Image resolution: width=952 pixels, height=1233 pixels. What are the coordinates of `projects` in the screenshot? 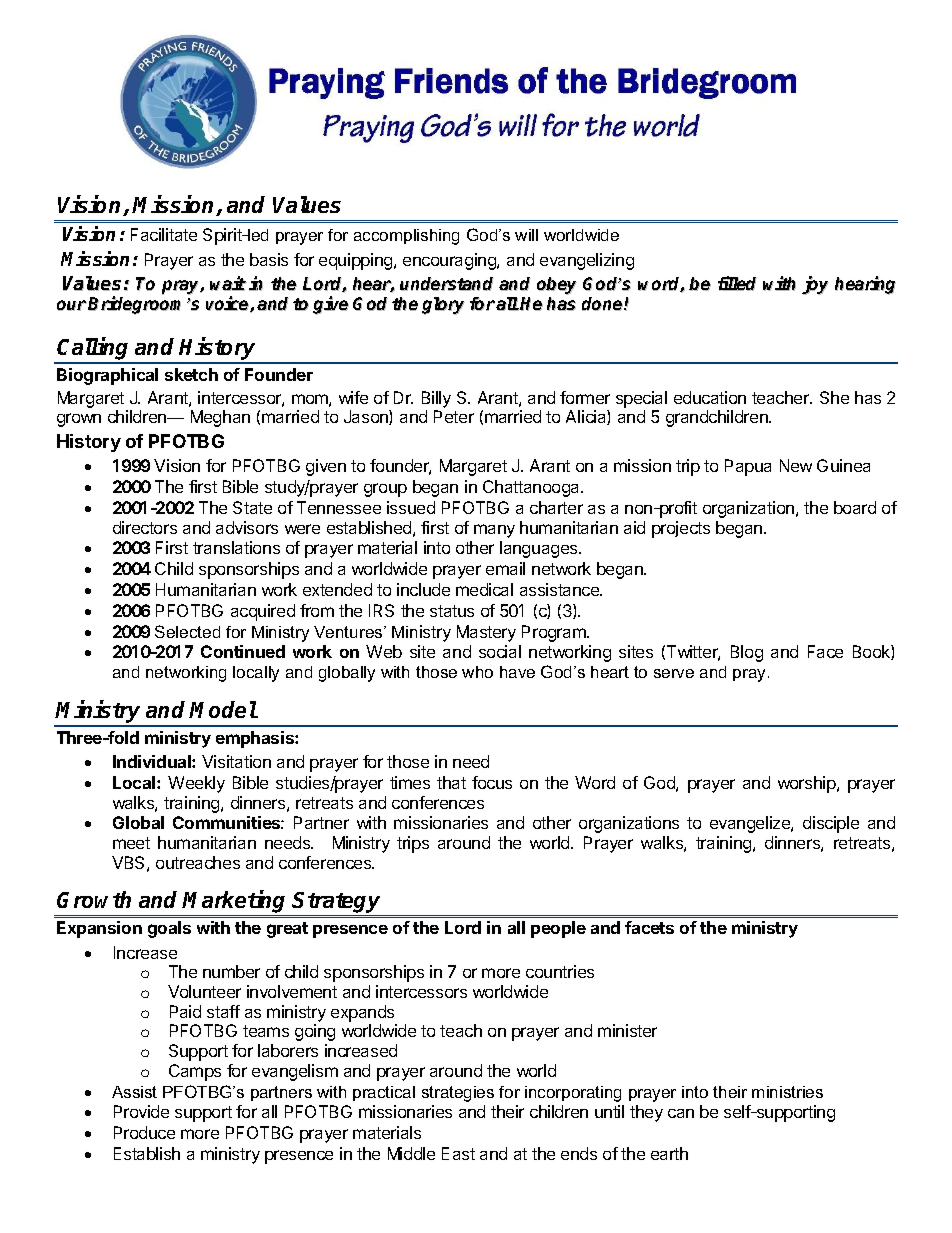 It's located at (681, 529).
